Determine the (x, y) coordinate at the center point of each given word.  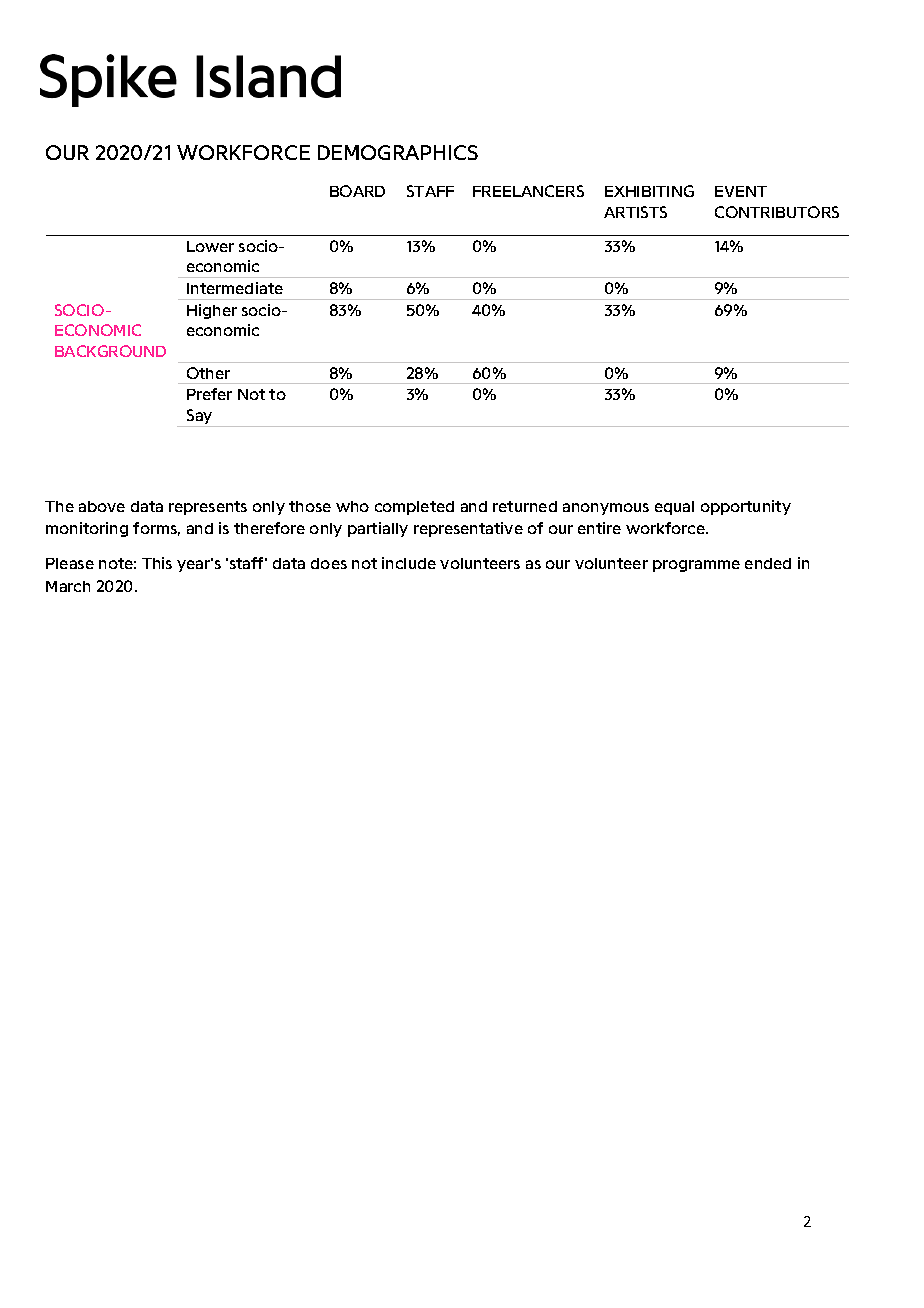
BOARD (357, 191)
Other (208, 373)
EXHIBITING (649, 191)
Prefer (209, 394)
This (157, 563)
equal (674, 508)
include (409, 563)
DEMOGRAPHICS (398, 152)
